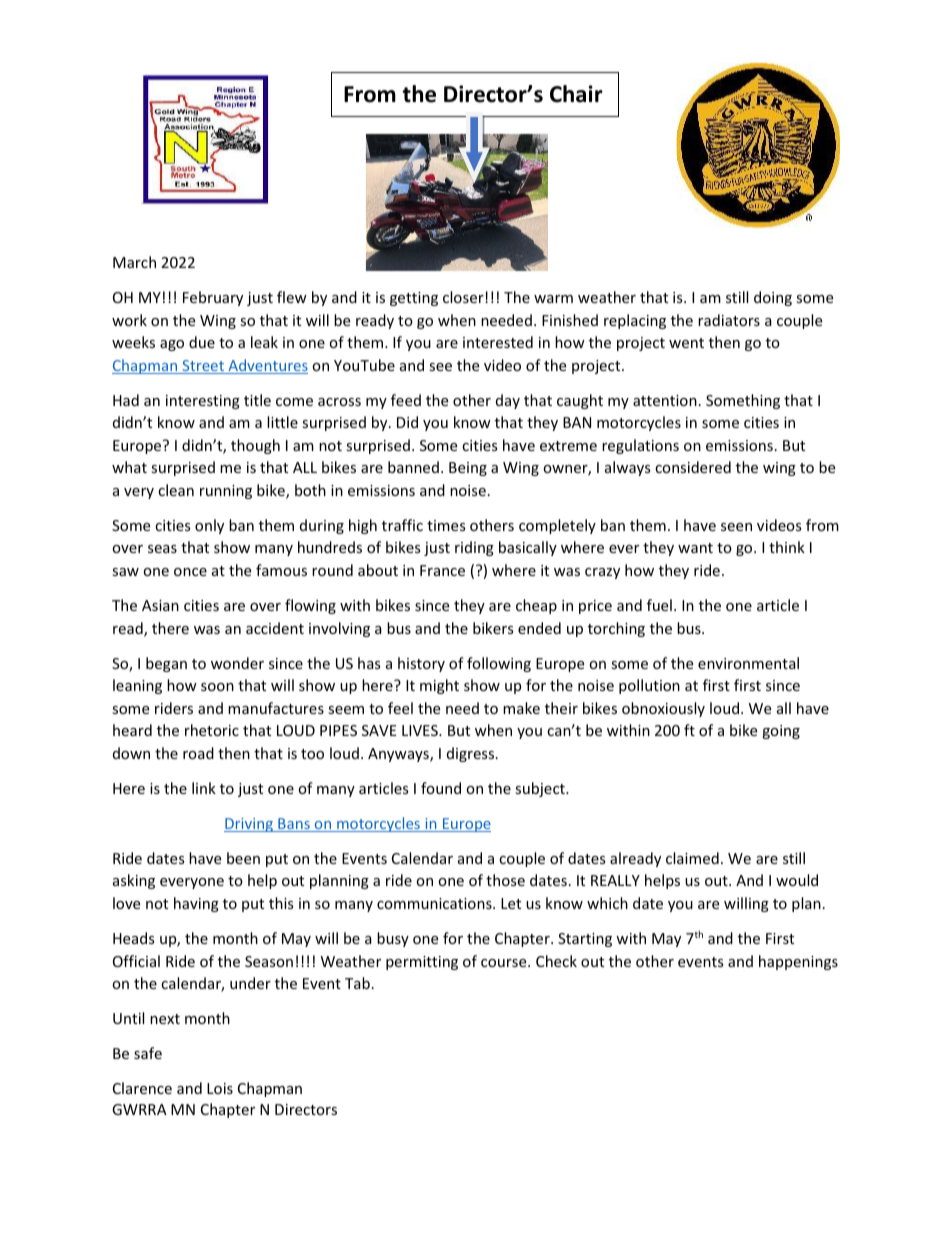  I want to click on March, so click(134, 262).
